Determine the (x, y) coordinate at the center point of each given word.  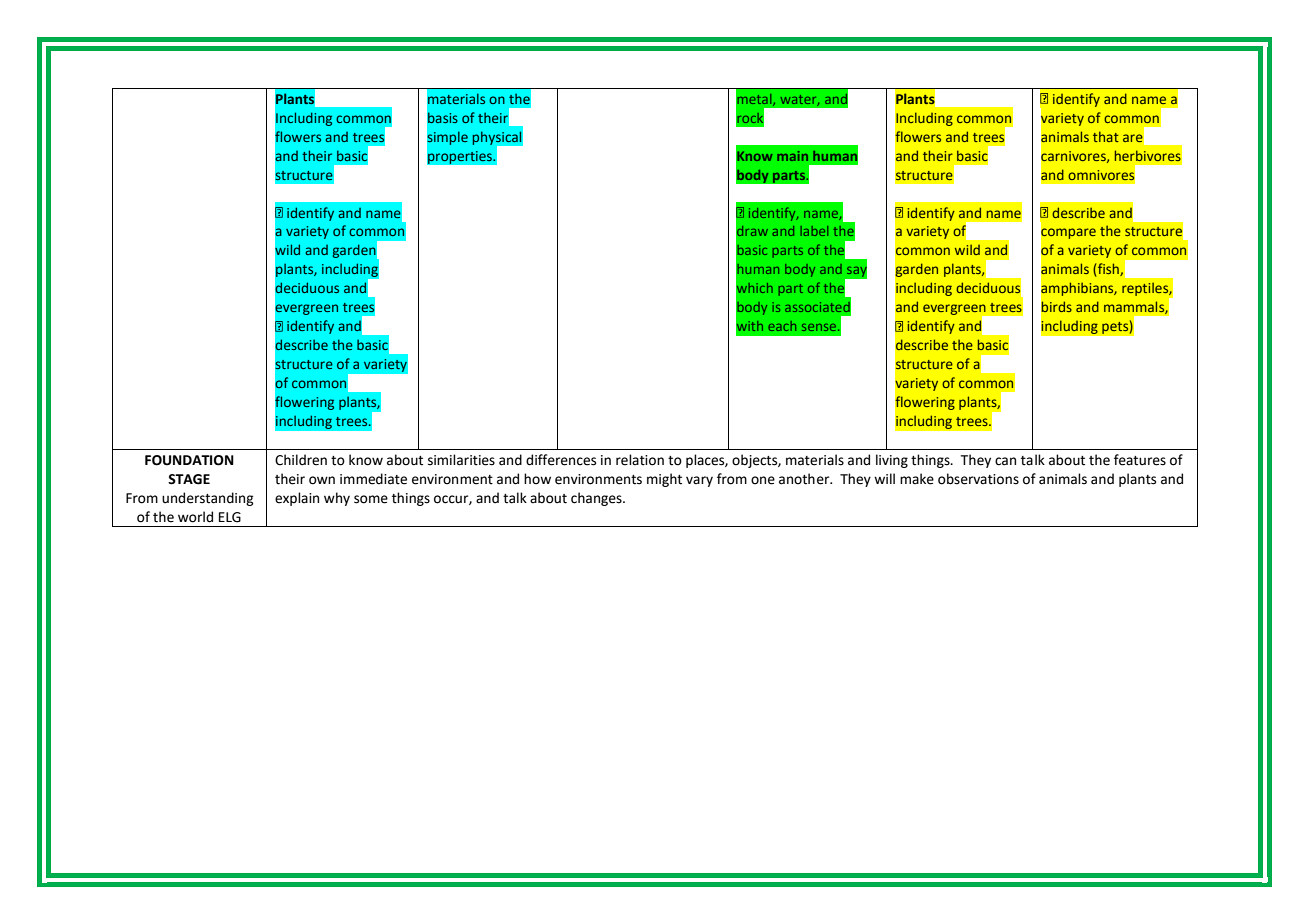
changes (597, 499)
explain (297, 499)
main (792, 156)
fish (1109, 269)
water (800, 100)
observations (978, 479)
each (782, 326)
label (814, 231)
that (1106, 136)
